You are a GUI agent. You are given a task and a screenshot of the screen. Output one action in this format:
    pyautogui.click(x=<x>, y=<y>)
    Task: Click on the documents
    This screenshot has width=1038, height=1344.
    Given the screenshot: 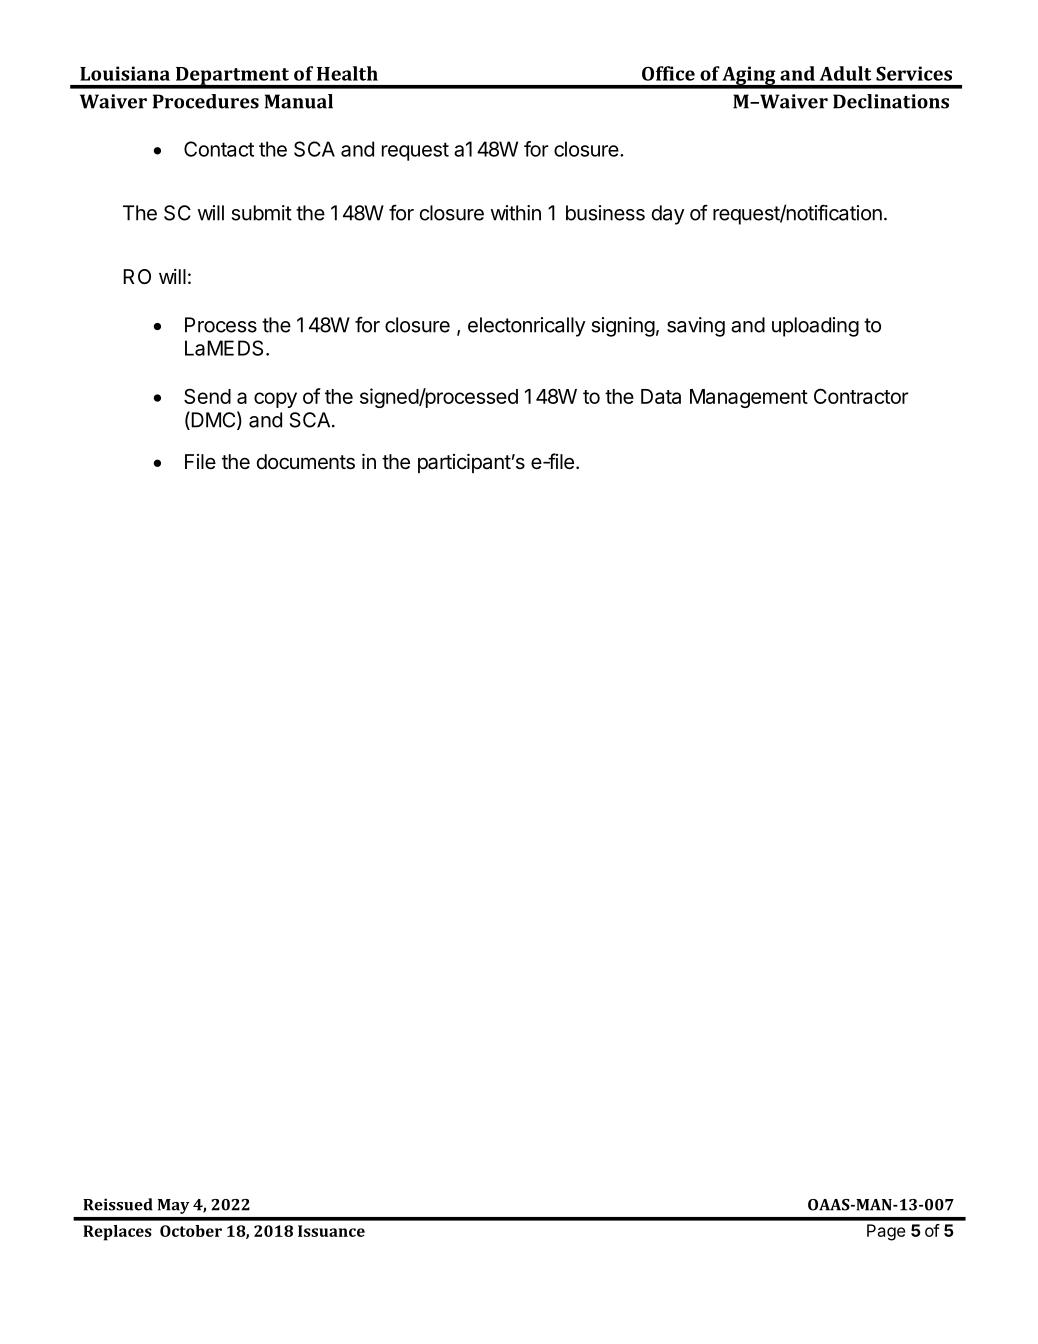 What is the action you would take?
    pyautogui.click(x=306, y=462)
